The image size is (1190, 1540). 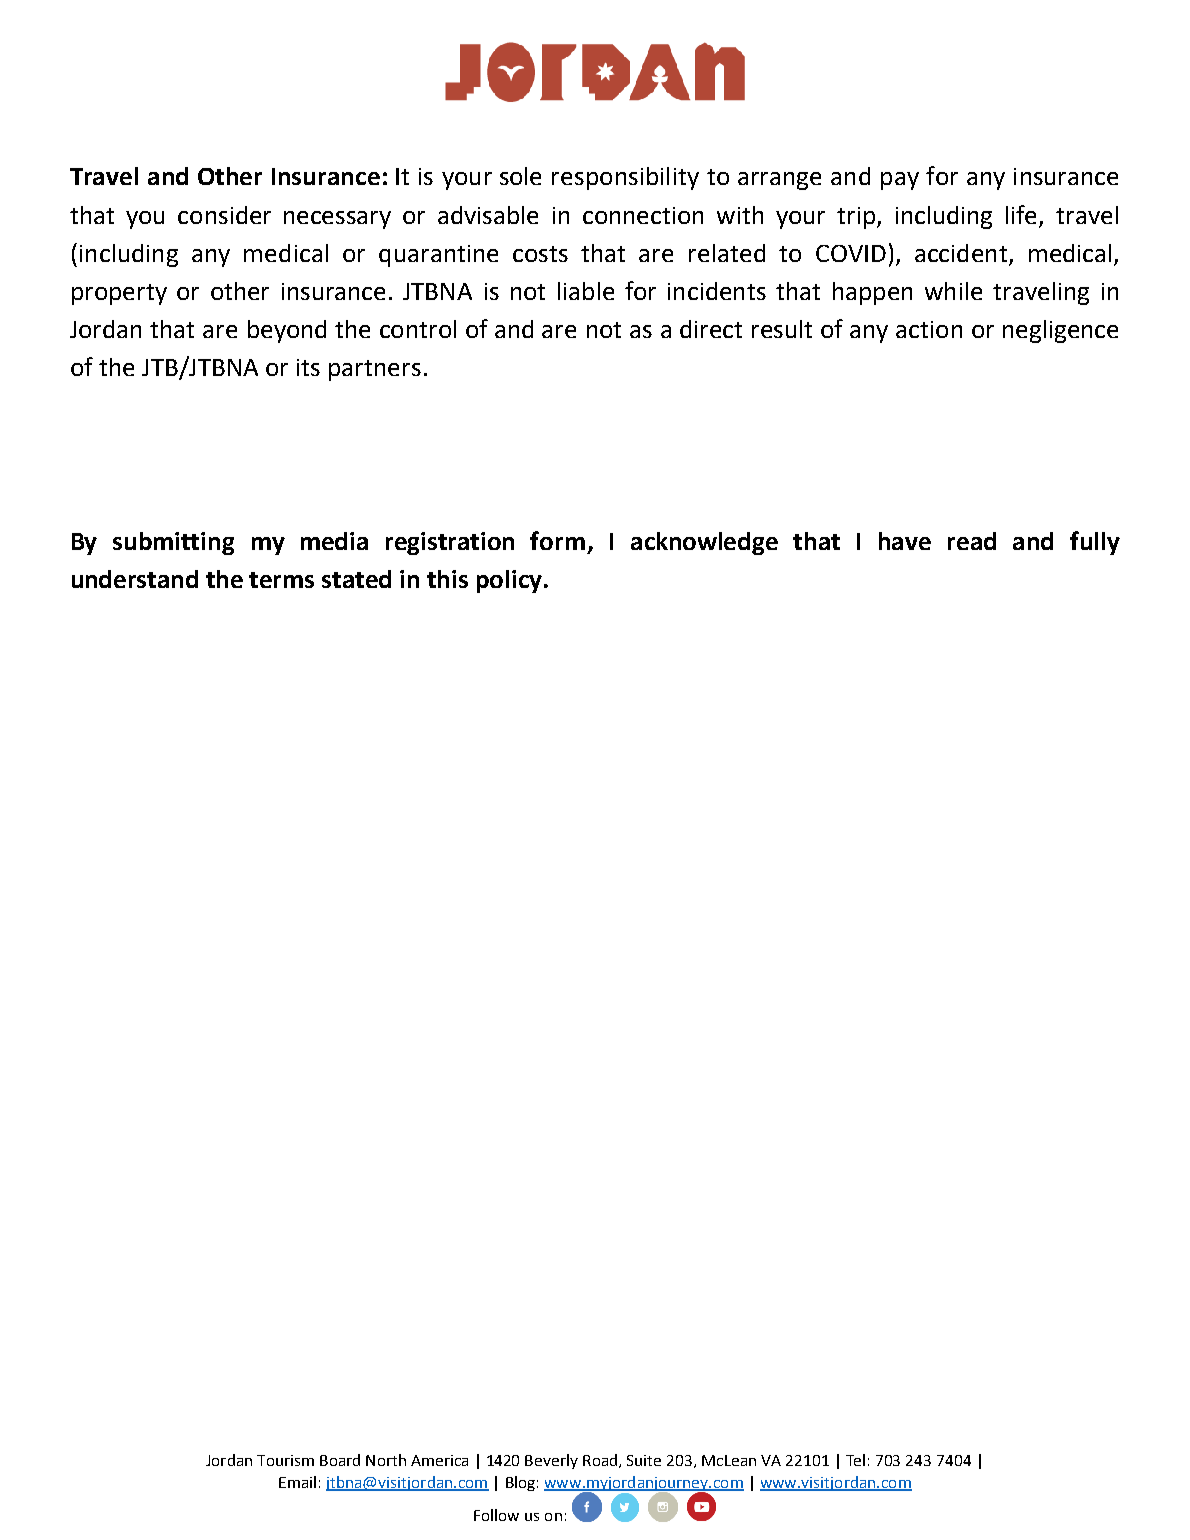 I want to click on connection, so click(x=643, y=215).
